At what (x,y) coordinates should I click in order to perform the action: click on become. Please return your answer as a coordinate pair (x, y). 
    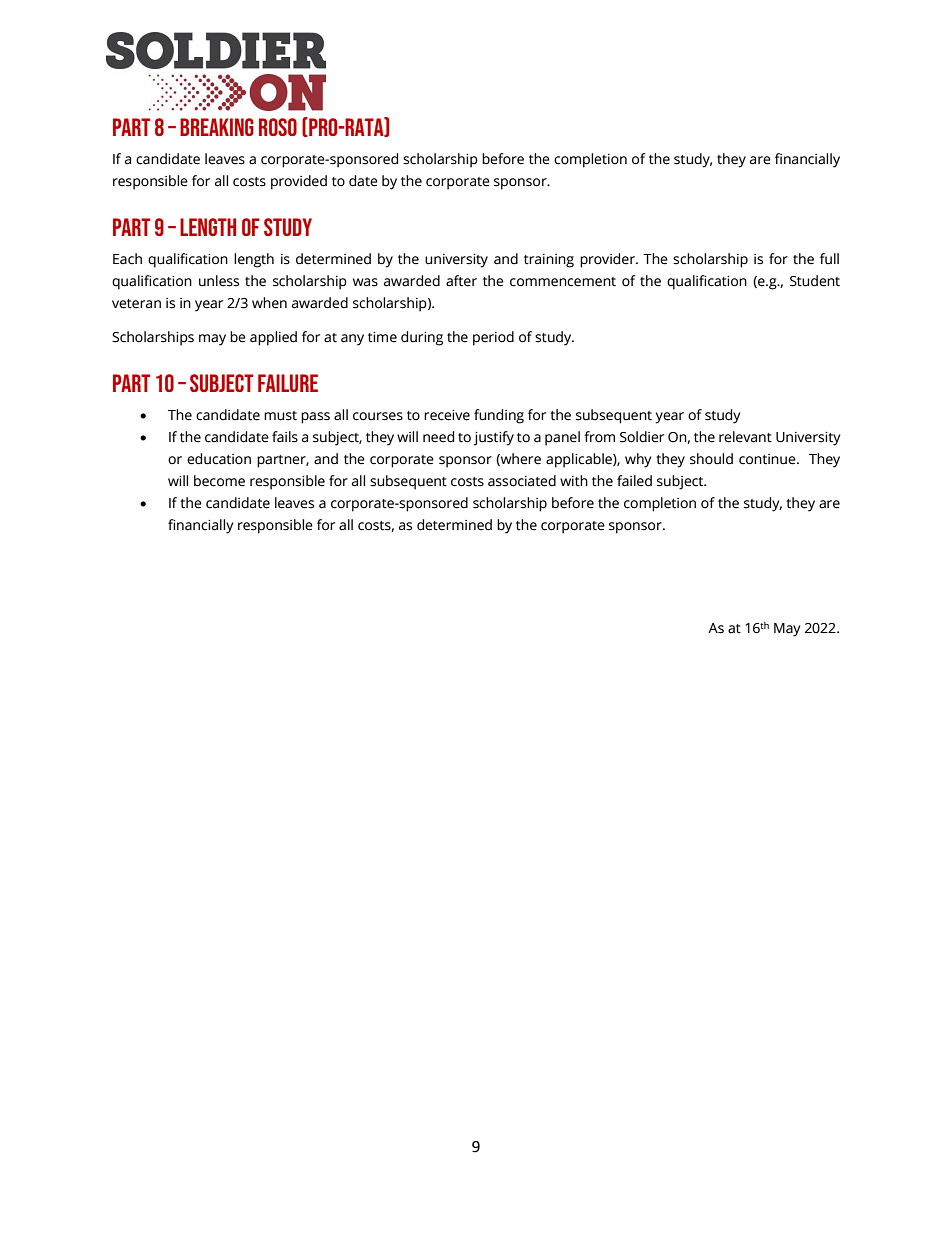
    Looking at the image, I should click on (219, 481).
